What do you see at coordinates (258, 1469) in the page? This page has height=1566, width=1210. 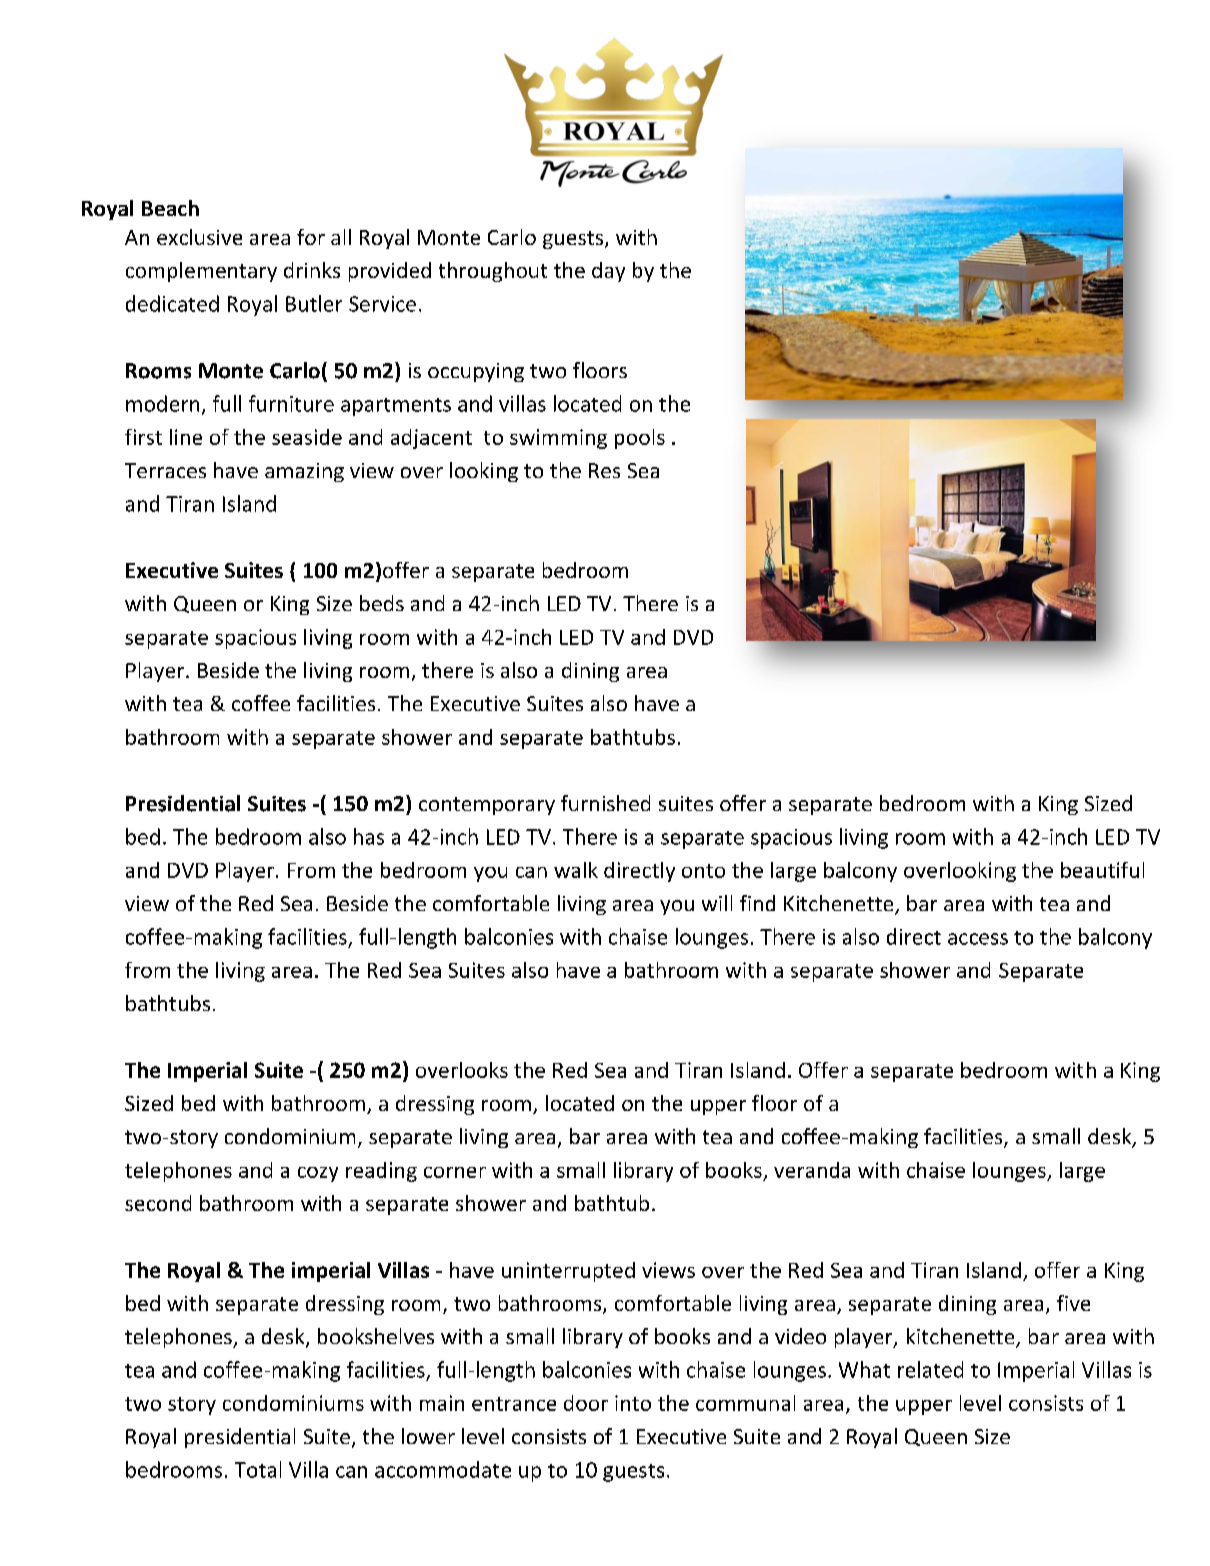 I see `Total` at bounding box center [258, 1469].
